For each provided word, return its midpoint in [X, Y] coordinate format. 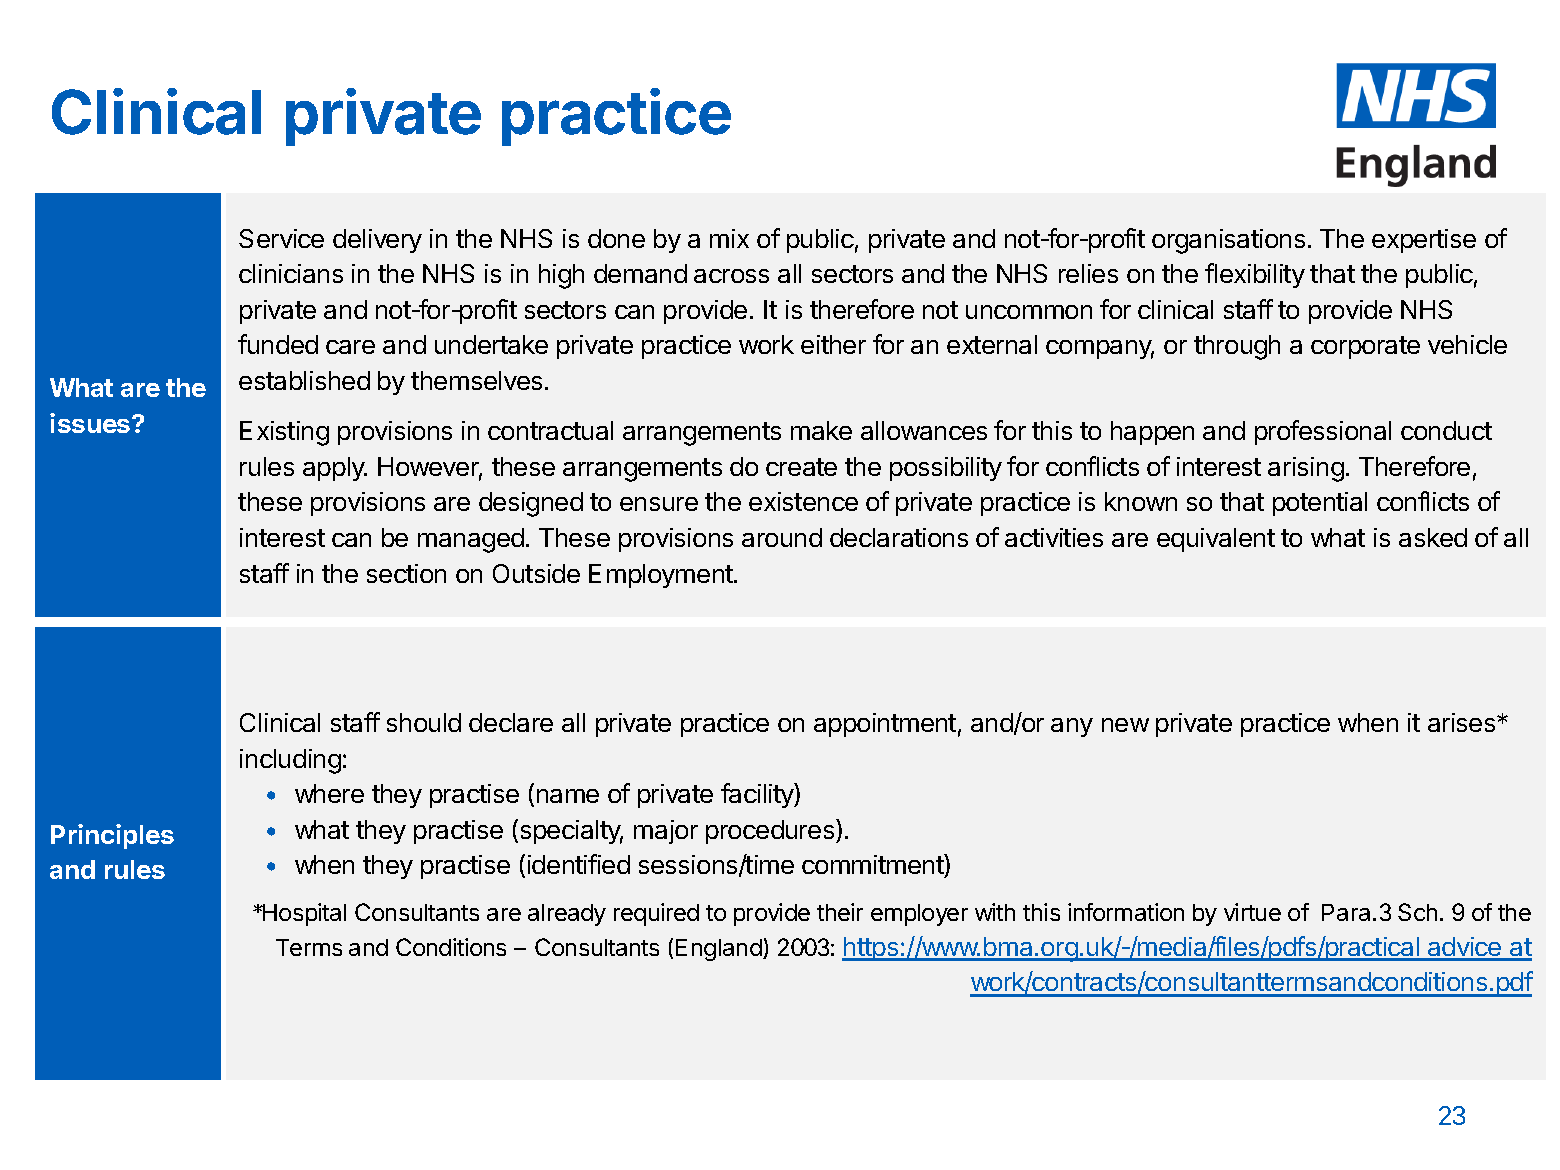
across [731, 276]
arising [1306, 469]
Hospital [303, 914]
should [424, 722]
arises [1463, 722]
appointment [885, 725]
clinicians [291, 273]
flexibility [1255, 275]
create [801, 467]
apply [335, 469]
